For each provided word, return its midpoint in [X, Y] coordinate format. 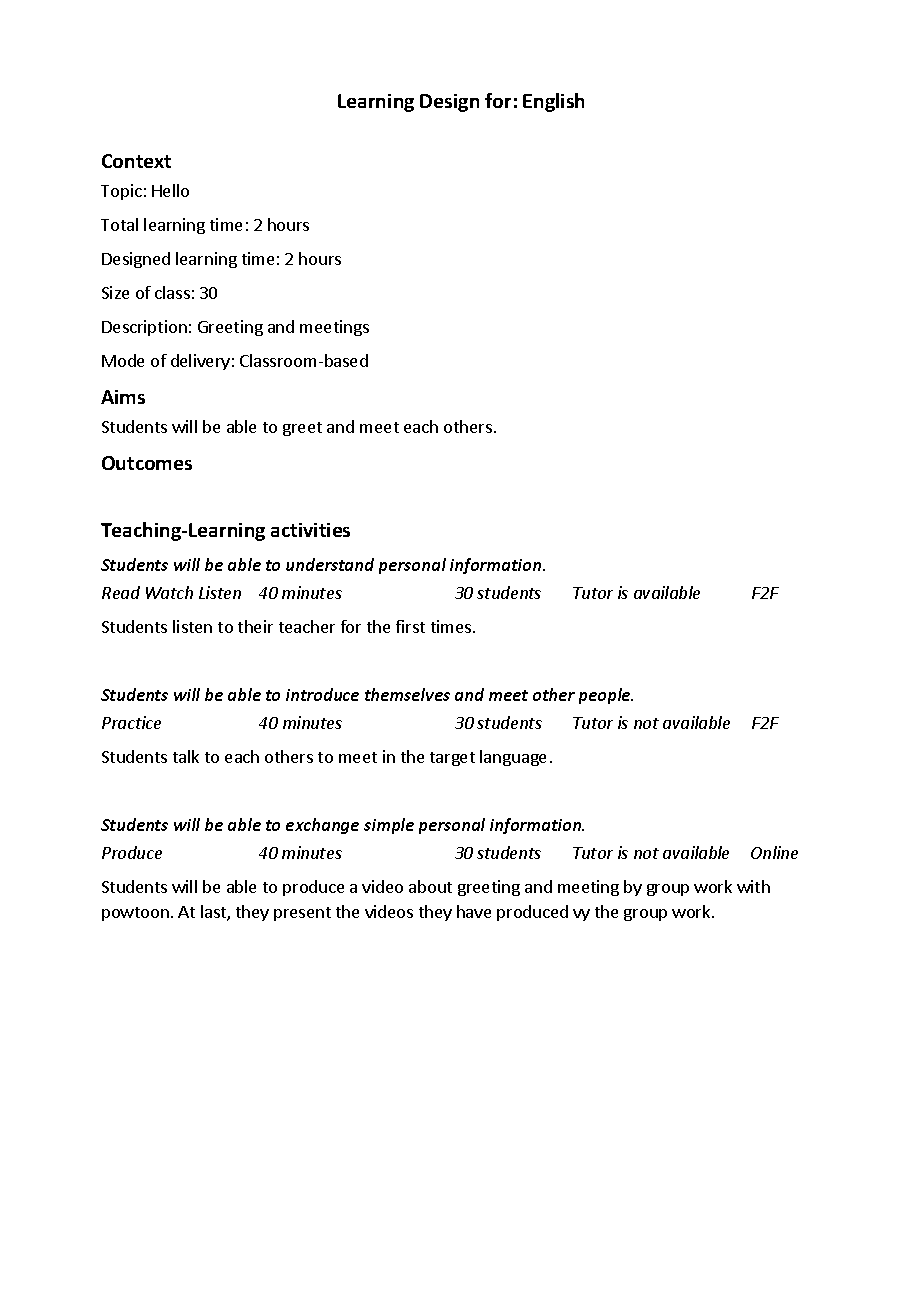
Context [136, 161]
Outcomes [147, 463]
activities [310, 530]
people [606, 696]
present [302, 914]
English [553, 102]
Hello [170, 190]
